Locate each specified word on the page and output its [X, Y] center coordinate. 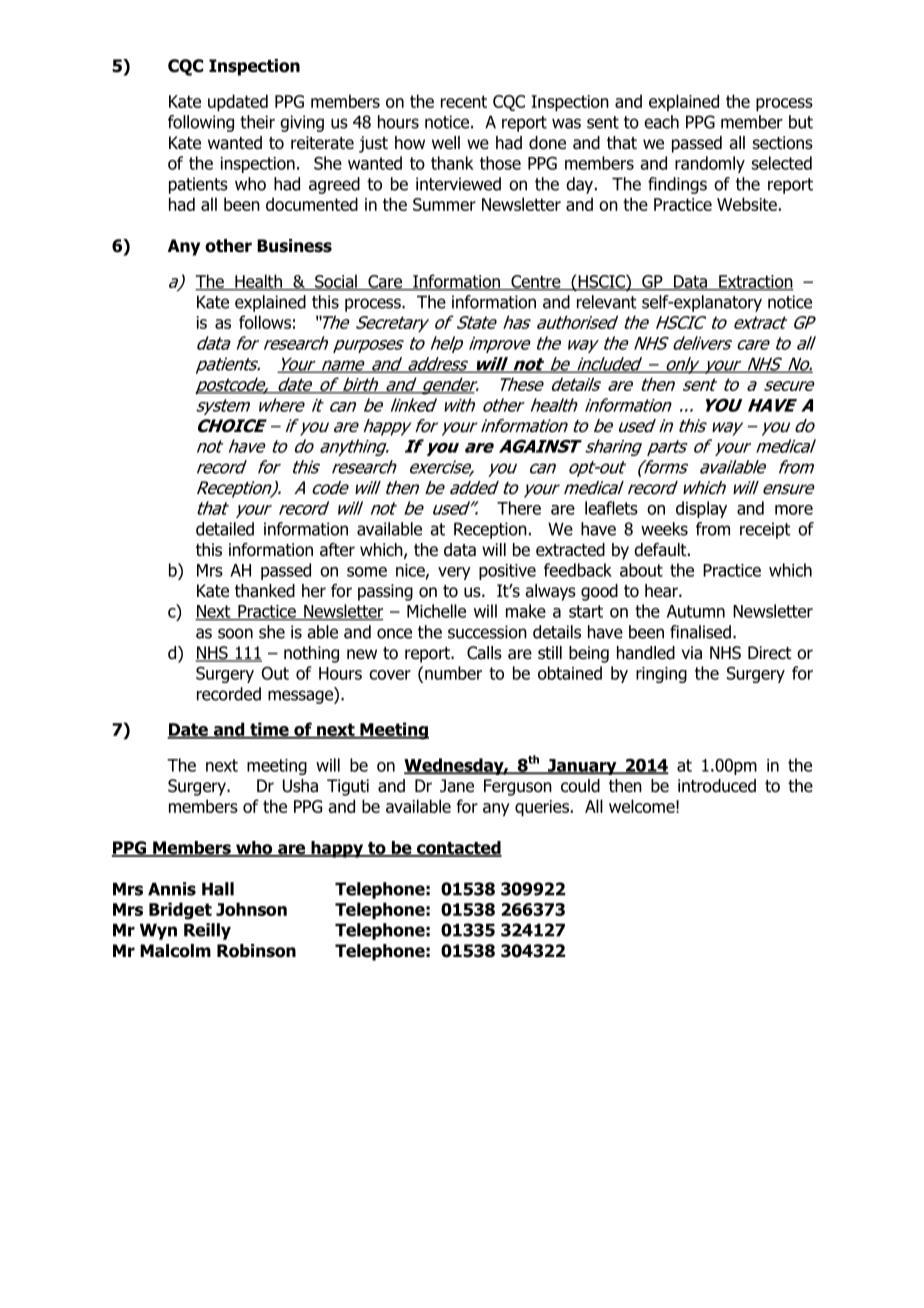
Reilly [207, 931]
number [453, 673]
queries [543, 808]
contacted [458, 849]
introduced [717, 786]
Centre [536, 282]
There [519, 508]
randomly [710, 164]
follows [265, 322]
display [701, 509]
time [269, 730]
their [257, 122]
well [446, 143]
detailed [225, 529]
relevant [607, 302]
